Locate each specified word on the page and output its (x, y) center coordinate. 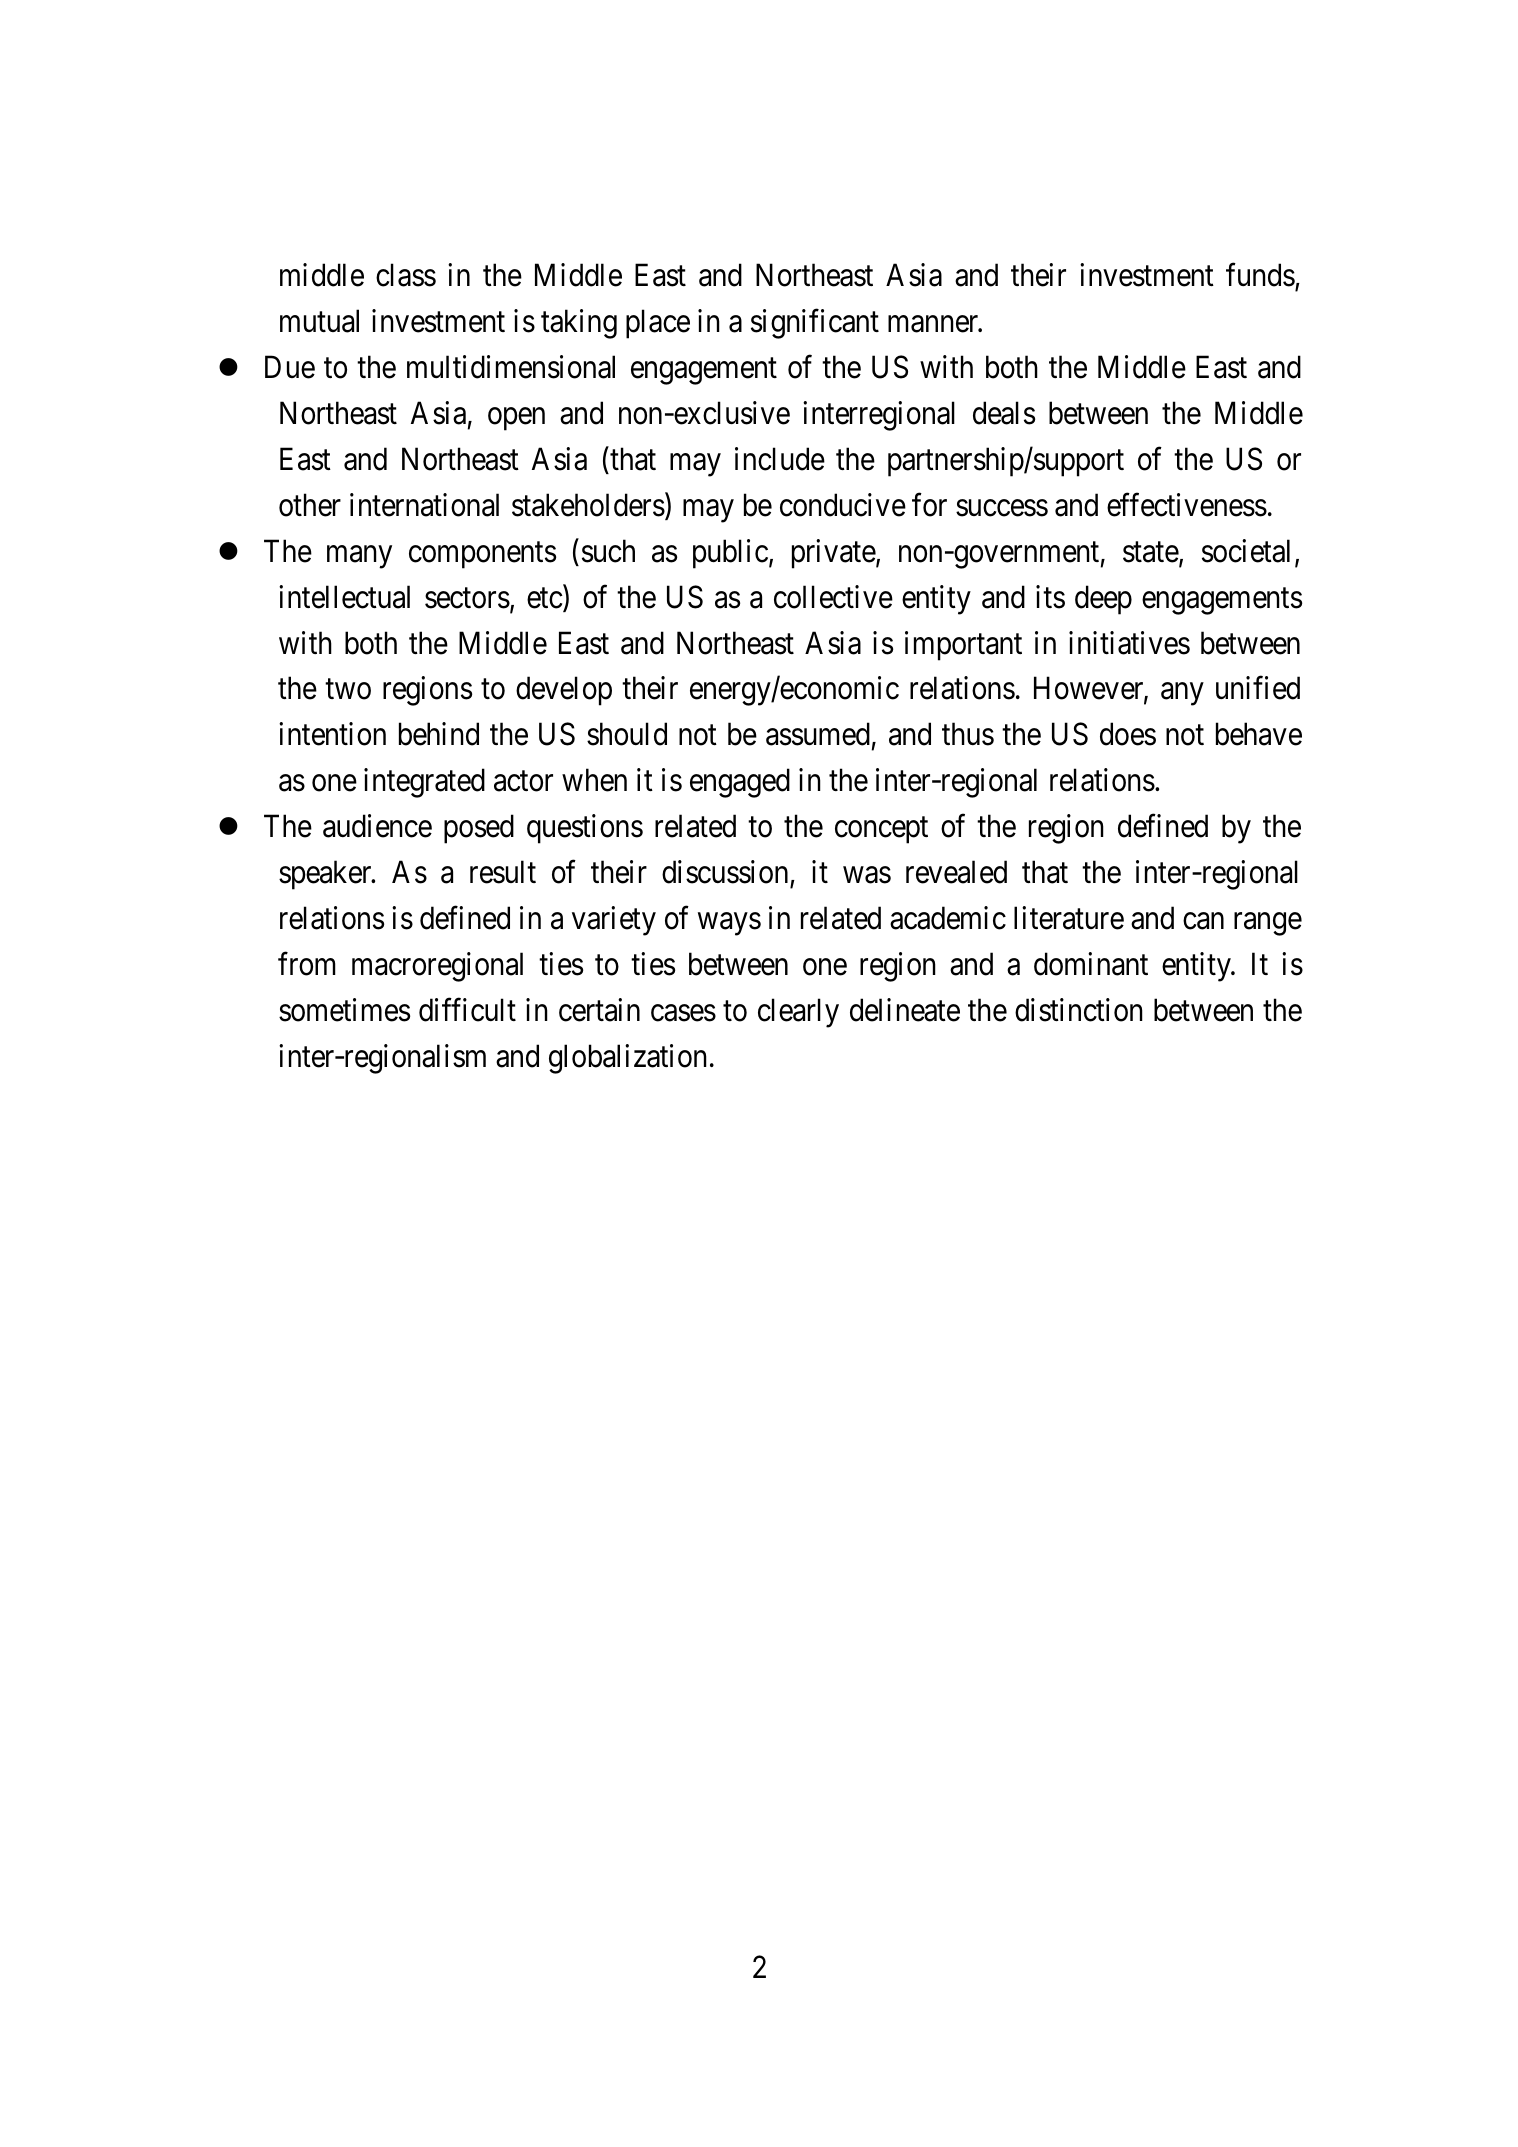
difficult (467, 1010)
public (730, 554)
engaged (740, 783)
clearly (798, 1013)
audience (377, 826)
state (1151, 553)
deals (1004, 413)
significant (815, 324)
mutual (319, 321)
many (359, 557)
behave (1259, 734)
